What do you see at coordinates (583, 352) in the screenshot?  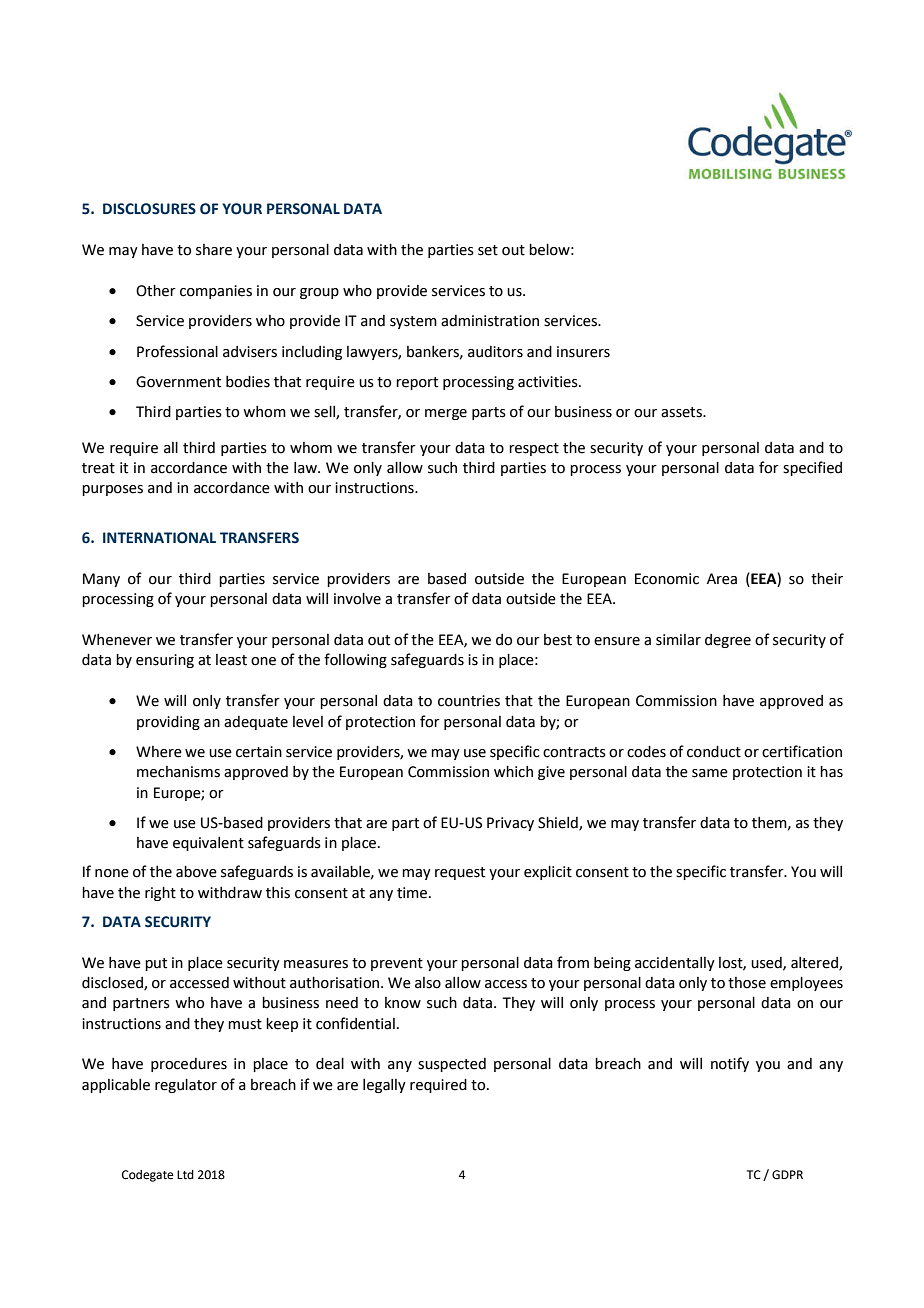 I see `insurers` at bounding box center [583, 352].
